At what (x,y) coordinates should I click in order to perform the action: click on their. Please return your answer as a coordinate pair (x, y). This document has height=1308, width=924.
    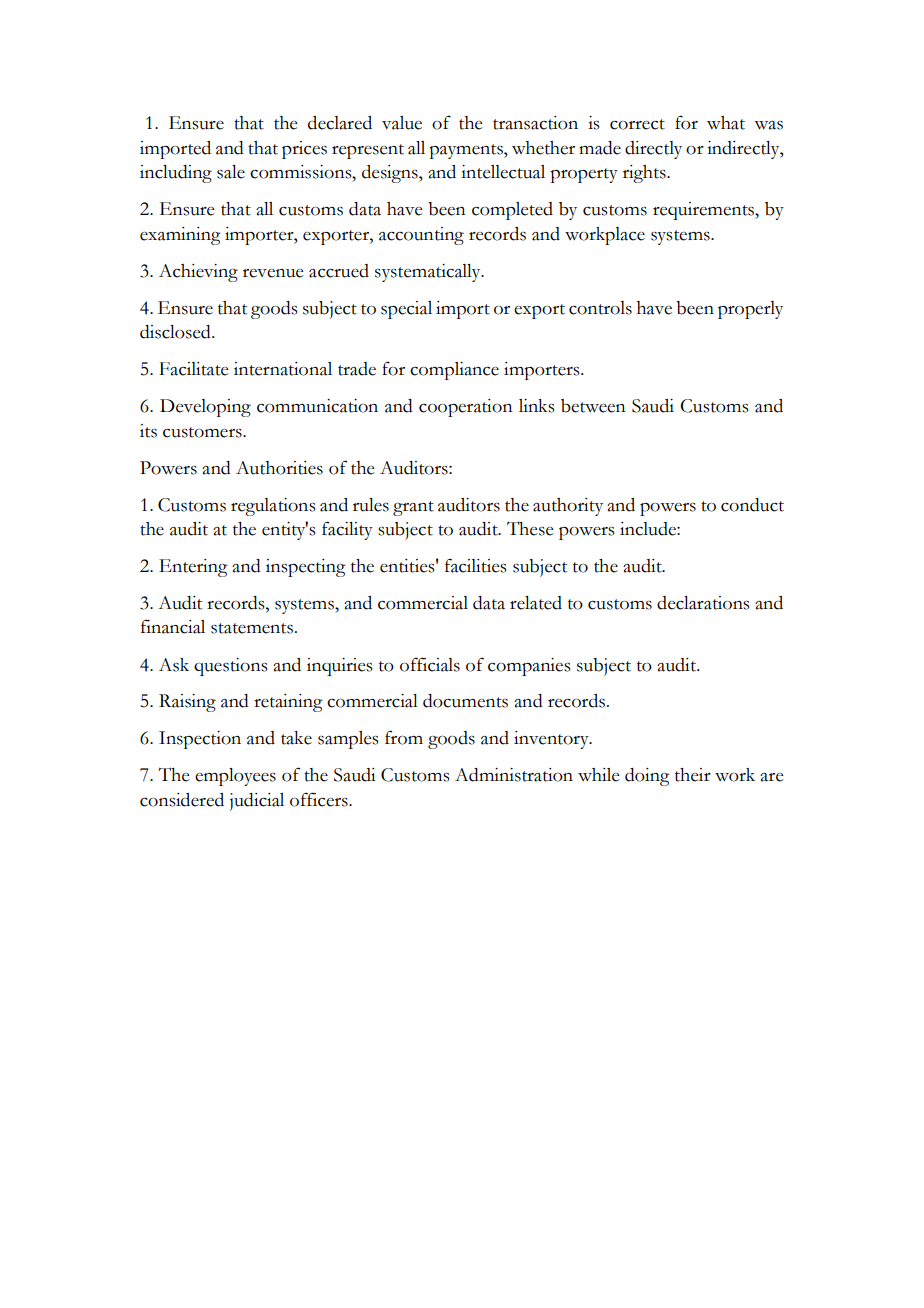
    Looking at the image, I should click on (693, 775).
